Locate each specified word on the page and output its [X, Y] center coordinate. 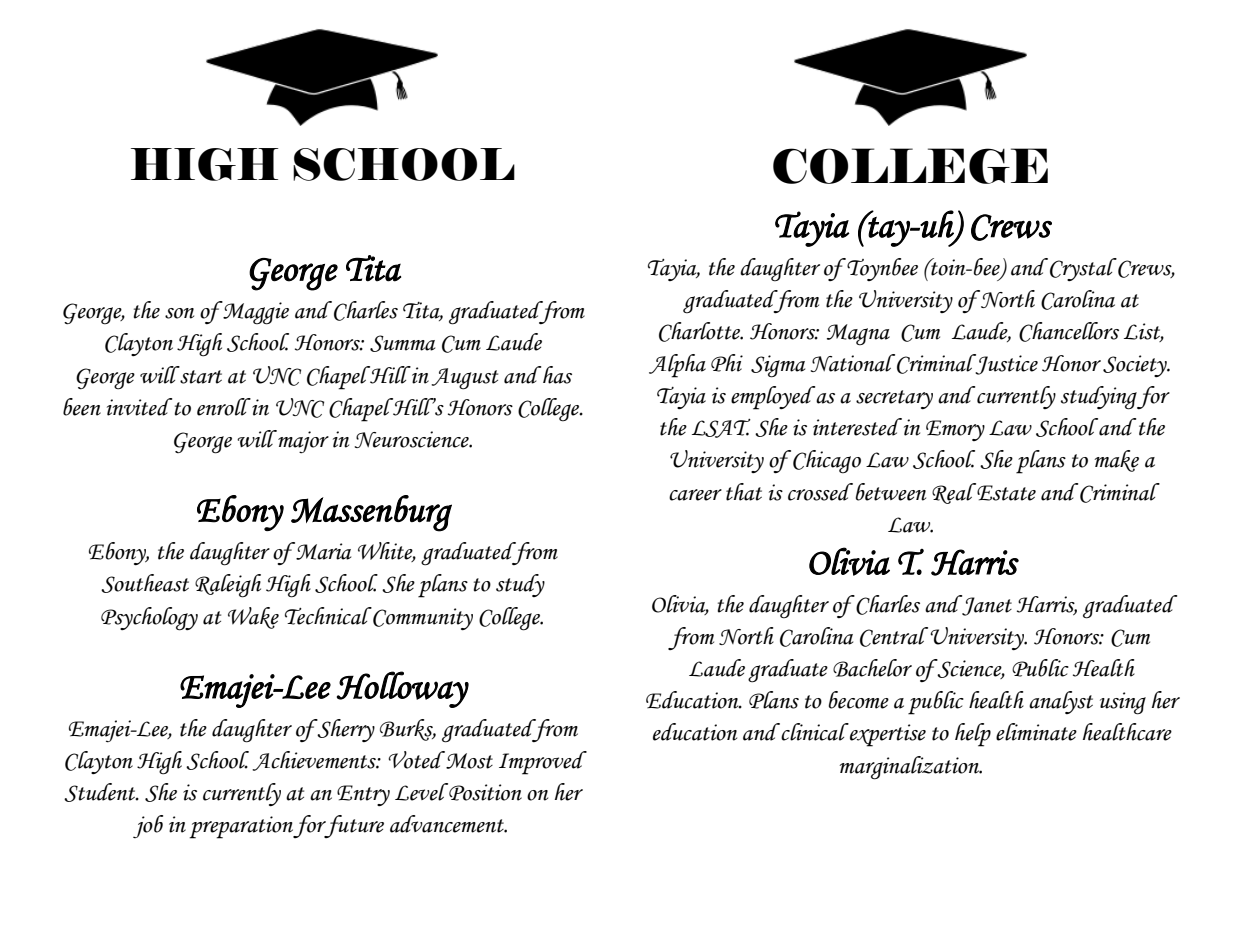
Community [422, 618]
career [695, 495]
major [302, 442]
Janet [986, 605]
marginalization [910, 768]
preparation [241, 827]
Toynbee [881, 269]
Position [484, 792]
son [179, 313]
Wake [253, 618]
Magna [858, 335]
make [1116, 461]
